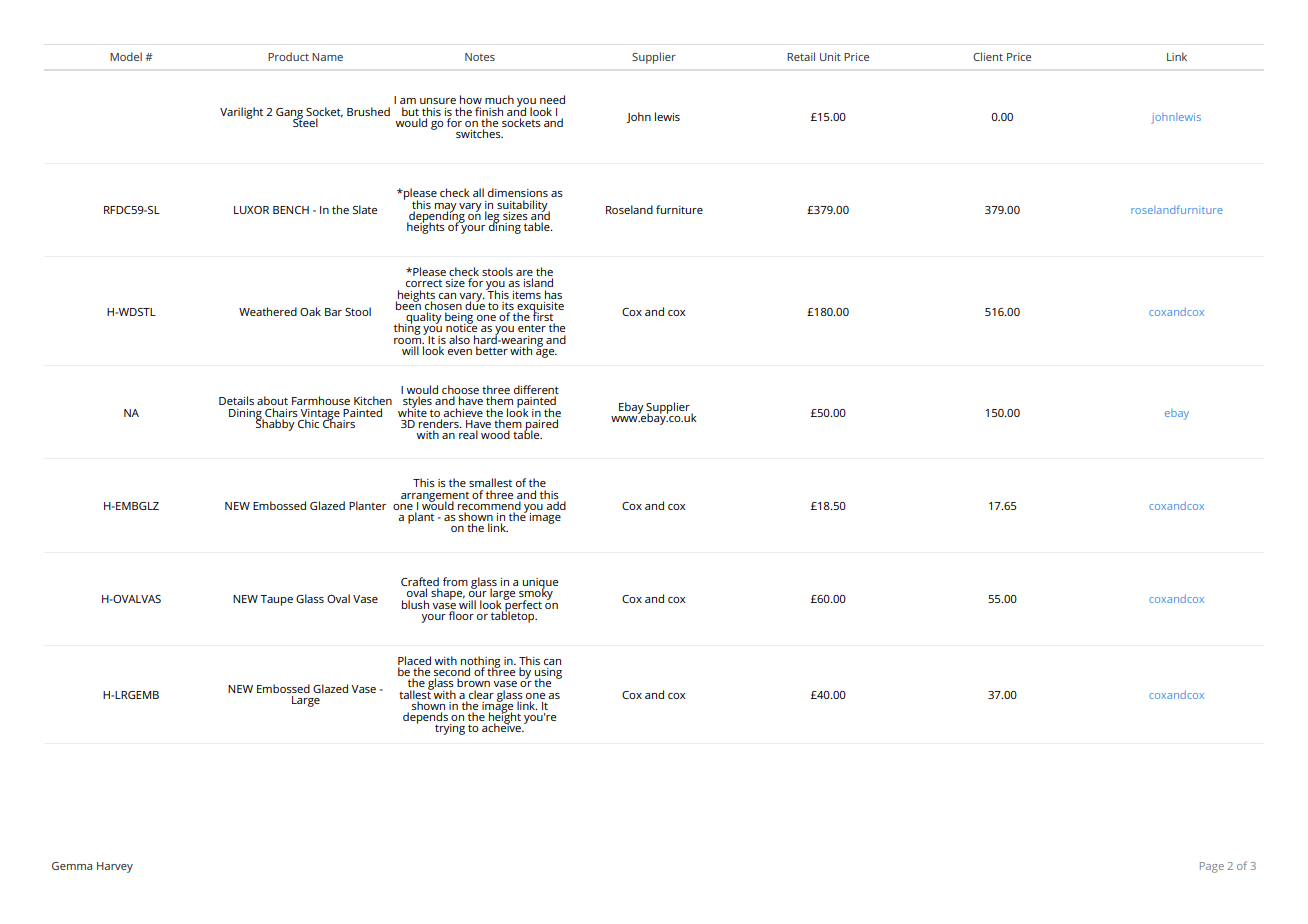  I want to click on different, so click(536, 391).
